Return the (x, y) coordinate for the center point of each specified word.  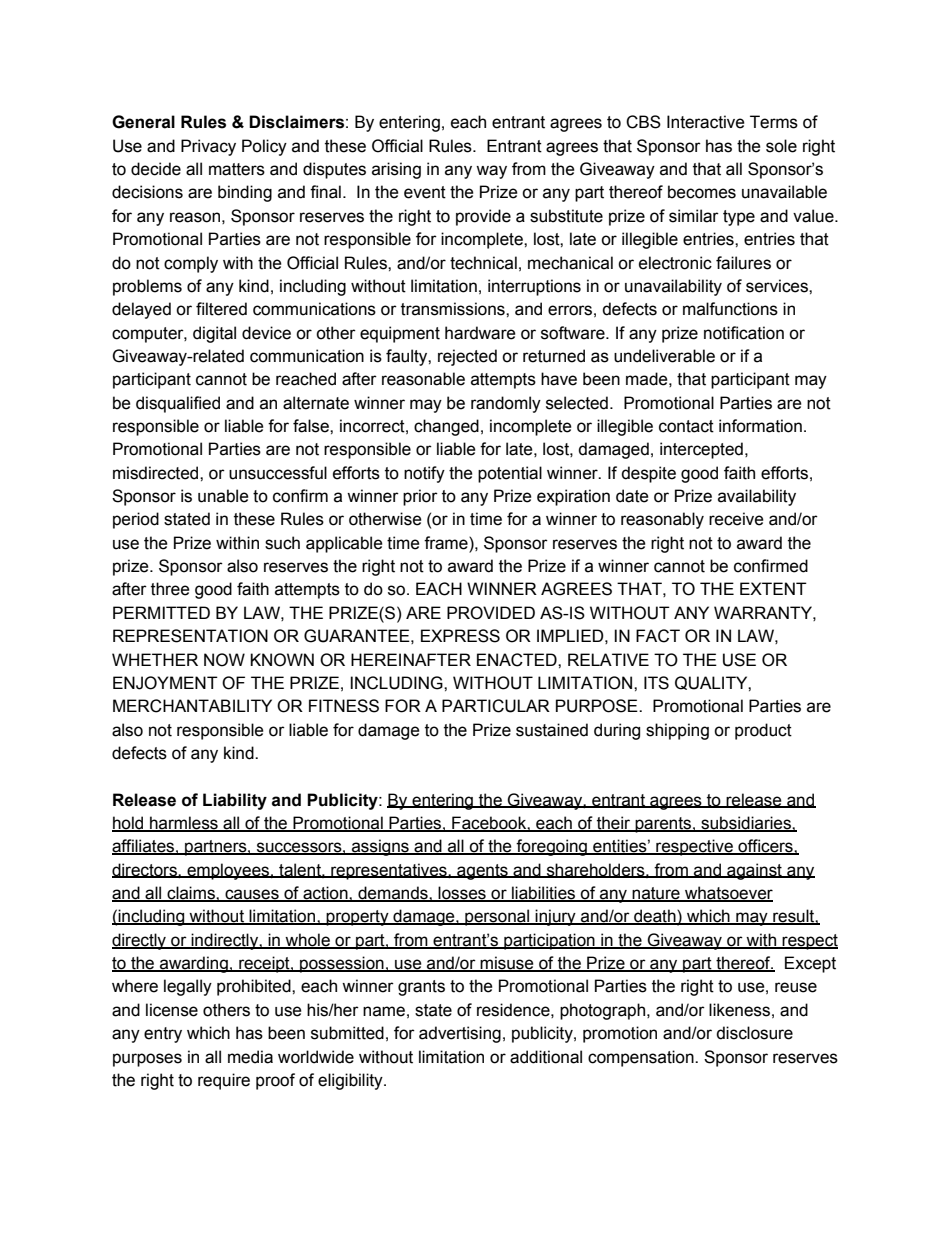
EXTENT (773, 588)
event (425, 192)
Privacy (208, 147)
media (250, 1057)
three (170, 589)
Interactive (706, 122)
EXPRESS (460, 636)
